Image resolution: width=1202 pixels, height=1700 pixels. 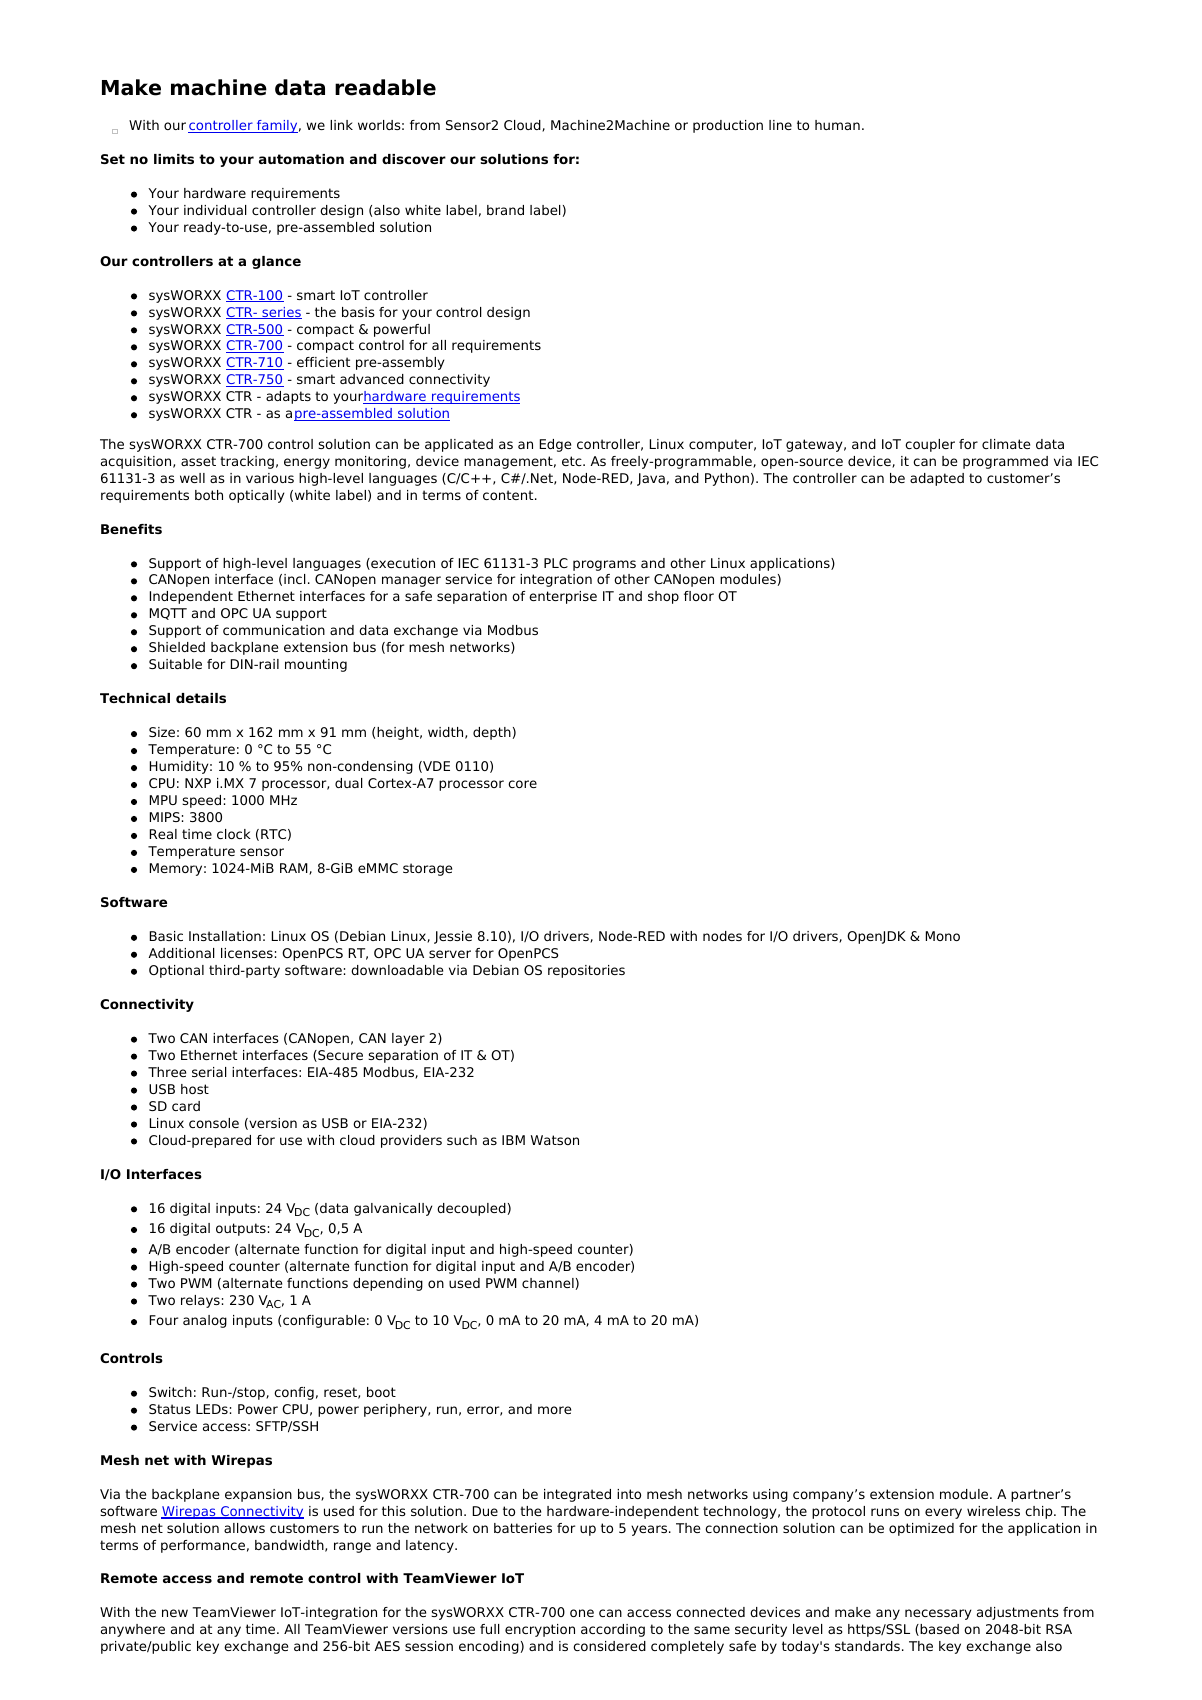 I want to click on brand, so click(x=505, y=210).
